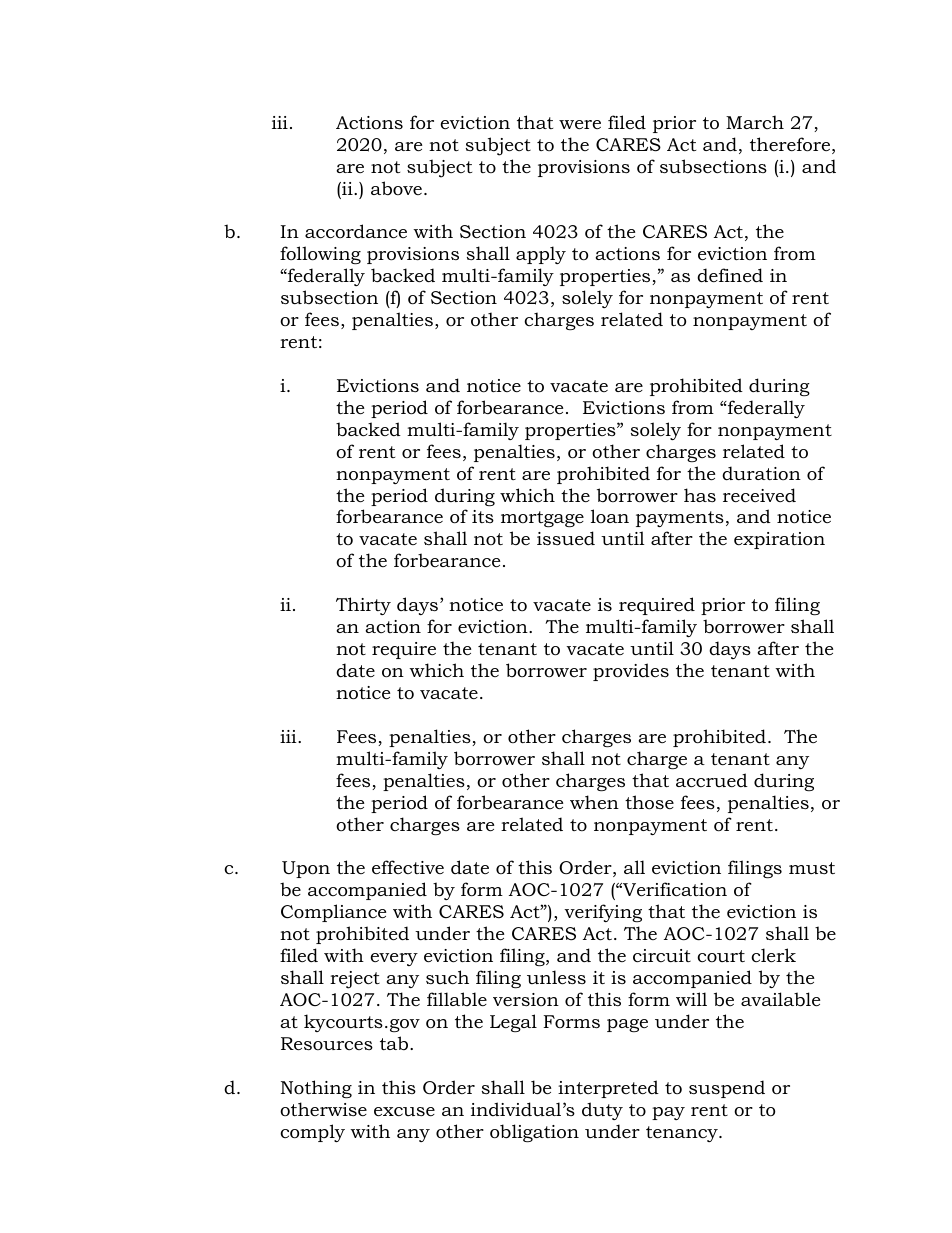 This document has height=1233, width=952. Describe the element at coordinates (580, 124) in the document. I see `were` at that location.
